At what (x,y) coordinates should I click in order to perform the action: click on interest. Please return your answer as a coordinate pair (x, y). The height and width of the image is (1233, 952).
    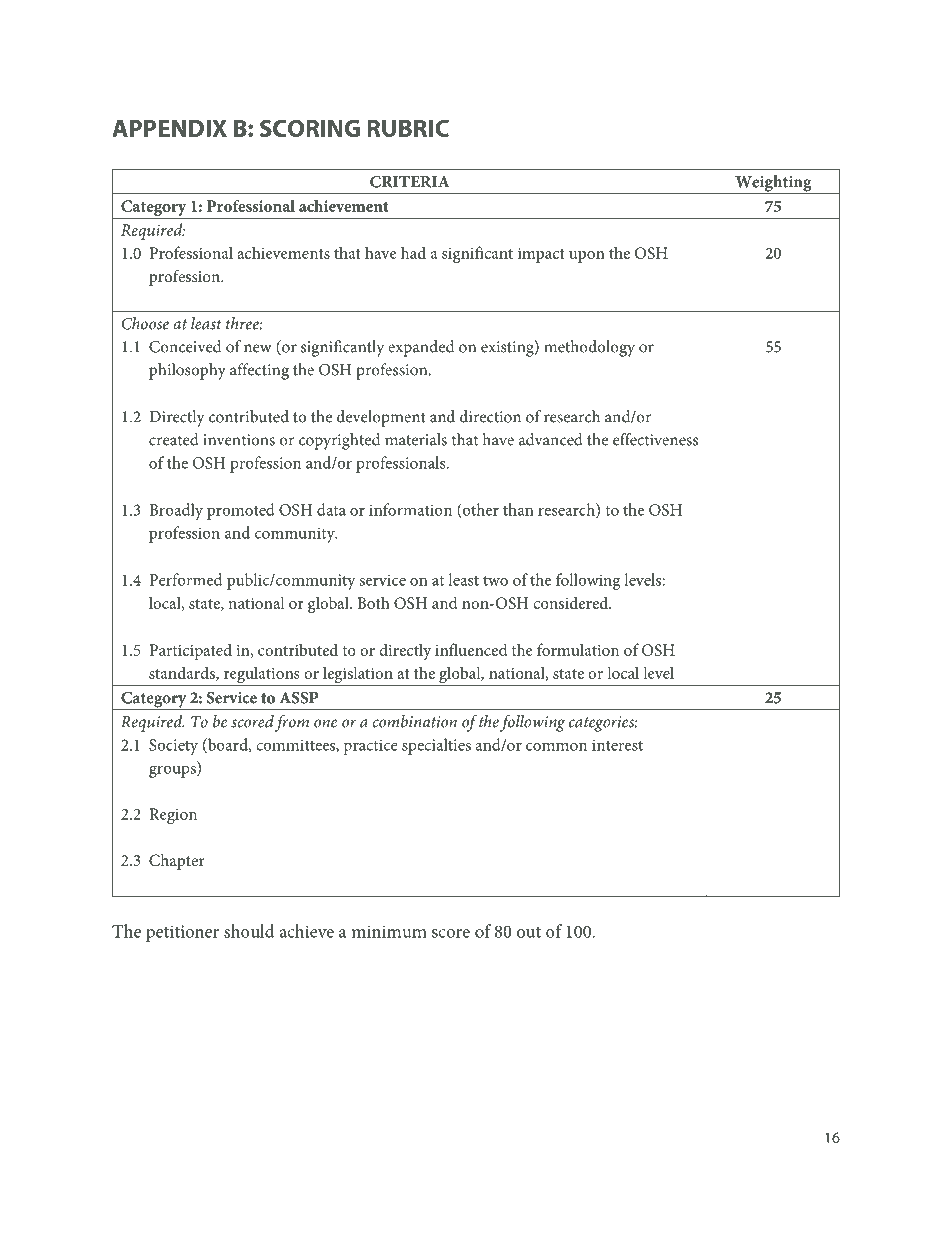
    Looking at the image, I should click on (617, 745).
